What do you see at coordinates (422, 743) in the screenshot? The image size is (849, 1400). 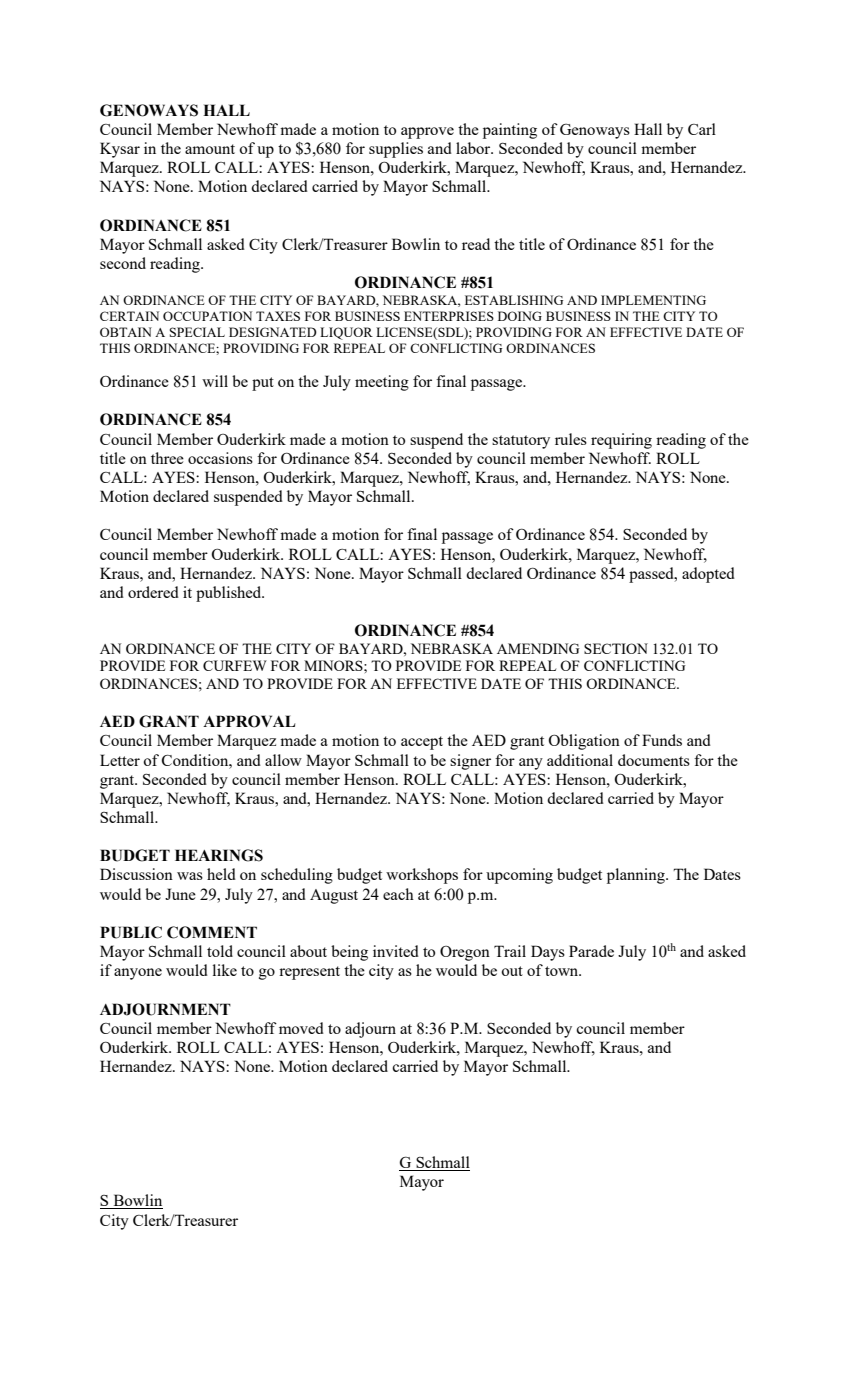 I see `accept` at bounding box center [422, 743].
